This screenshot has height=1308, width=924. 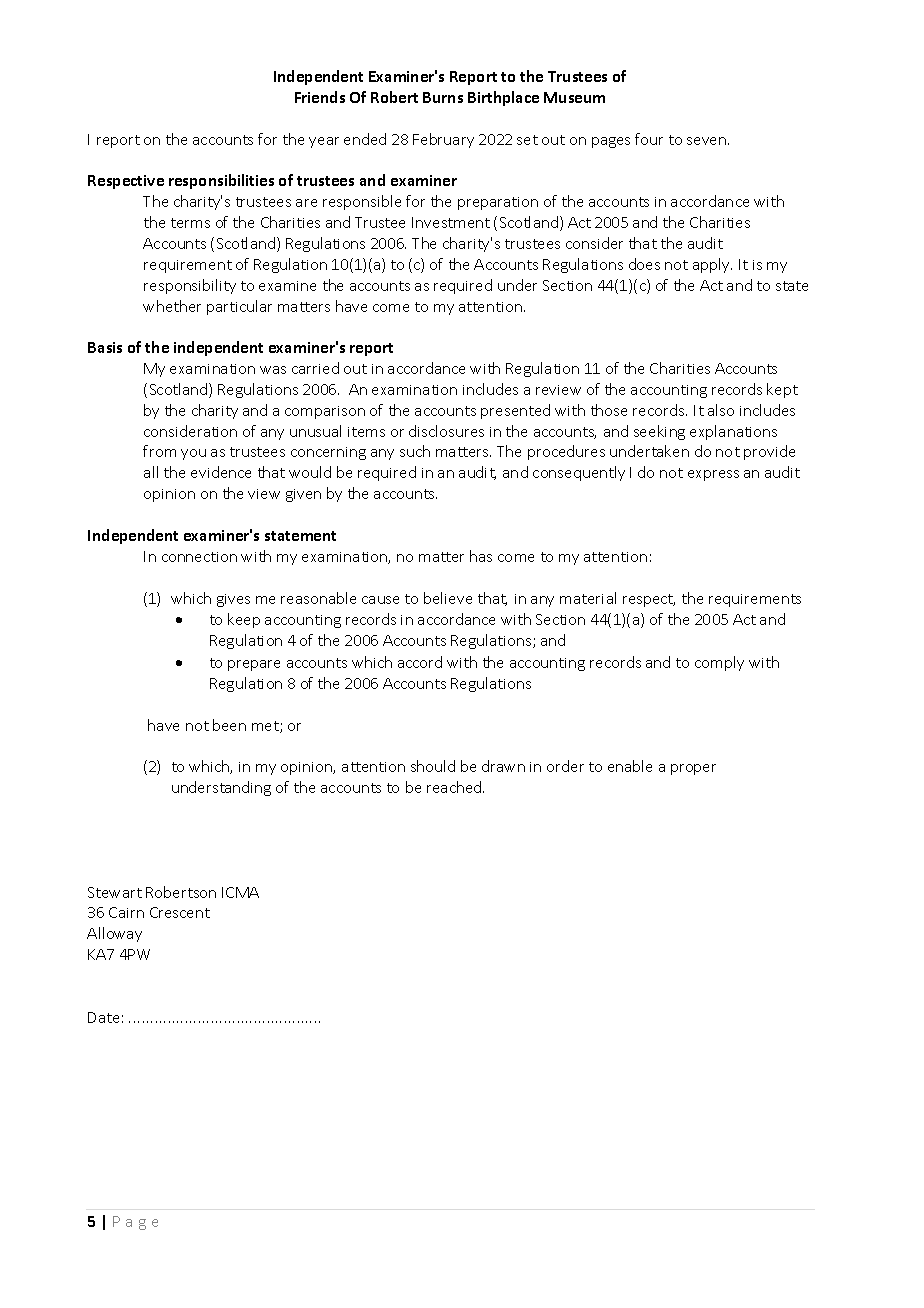 I want to click on responsibilities, so click(x=221, y=181).
